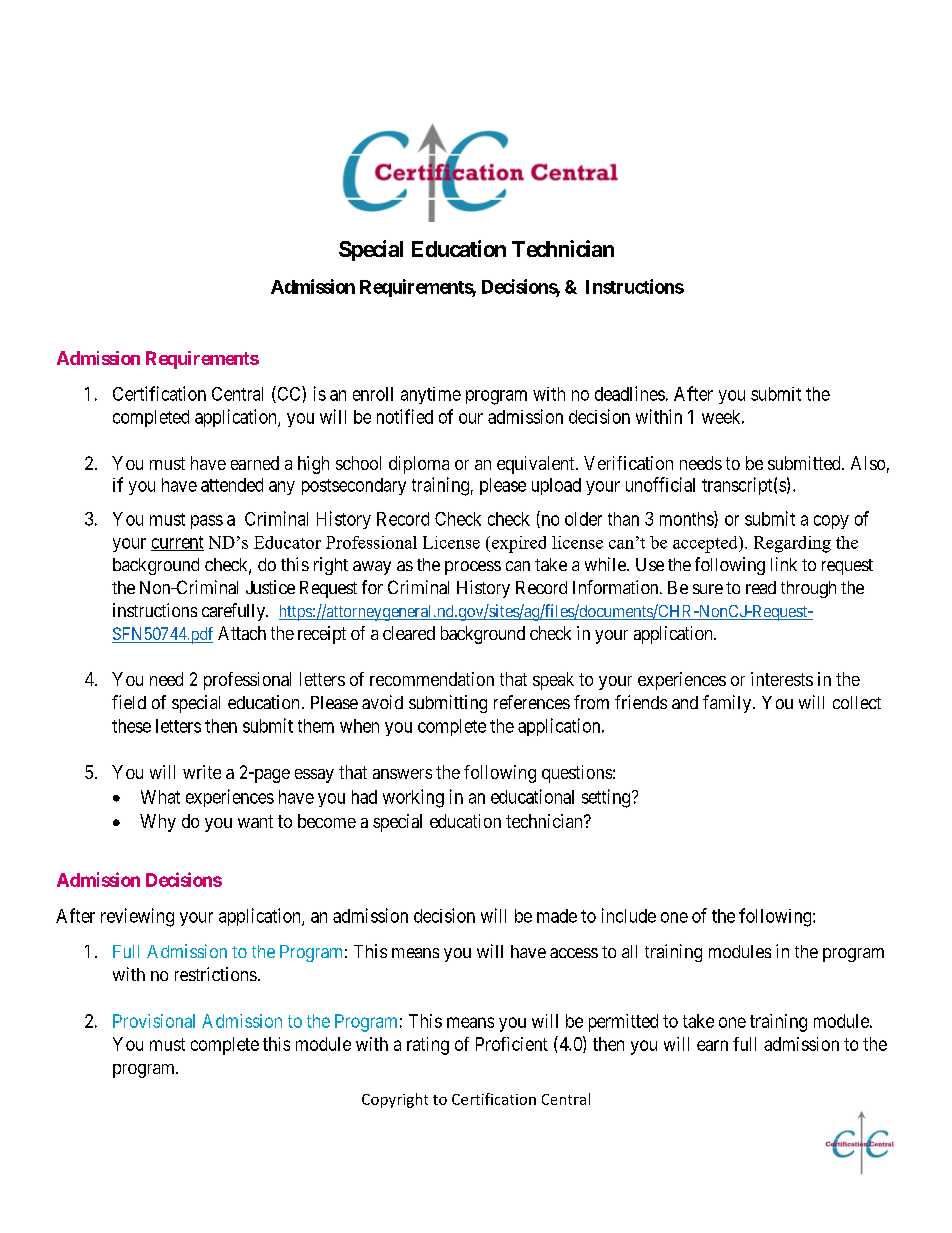  I want to click on made, so click(557, 916).
